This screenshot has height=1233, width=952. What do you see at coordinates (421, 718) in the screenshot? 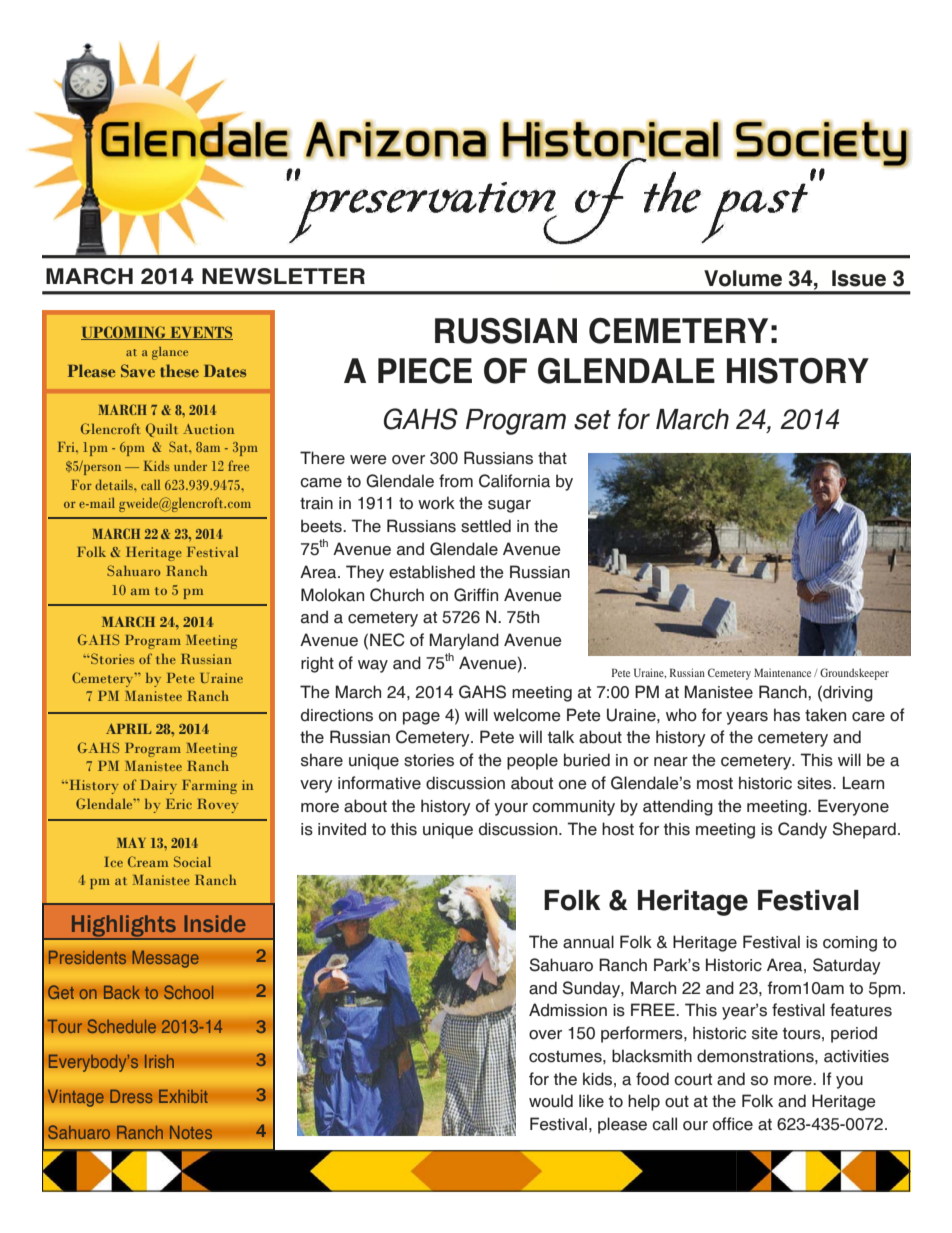
I see `page` at bounding box center [421, 718].
